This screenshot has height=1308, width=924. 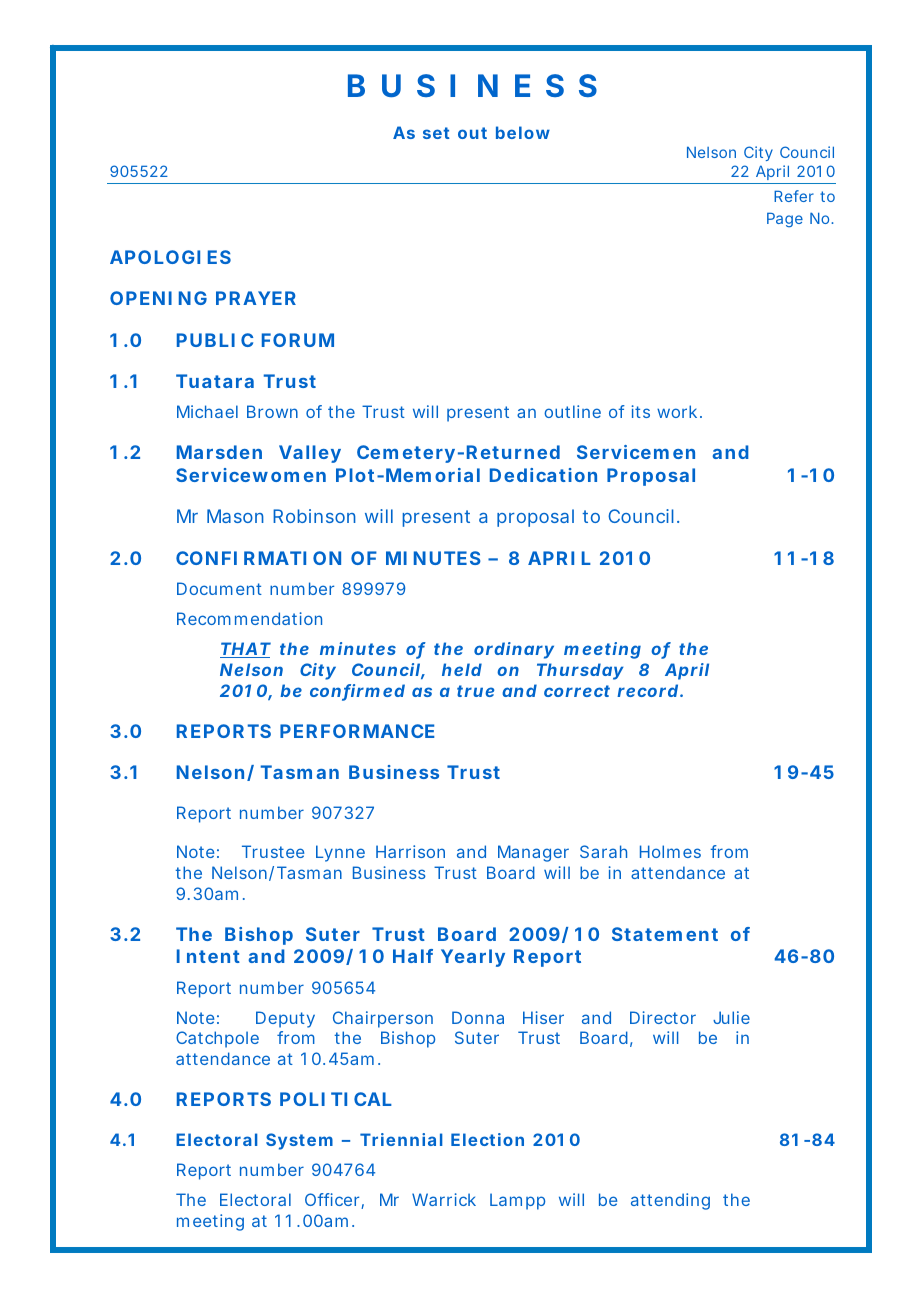 I want to click on System, so click(x=299, y=1141).
